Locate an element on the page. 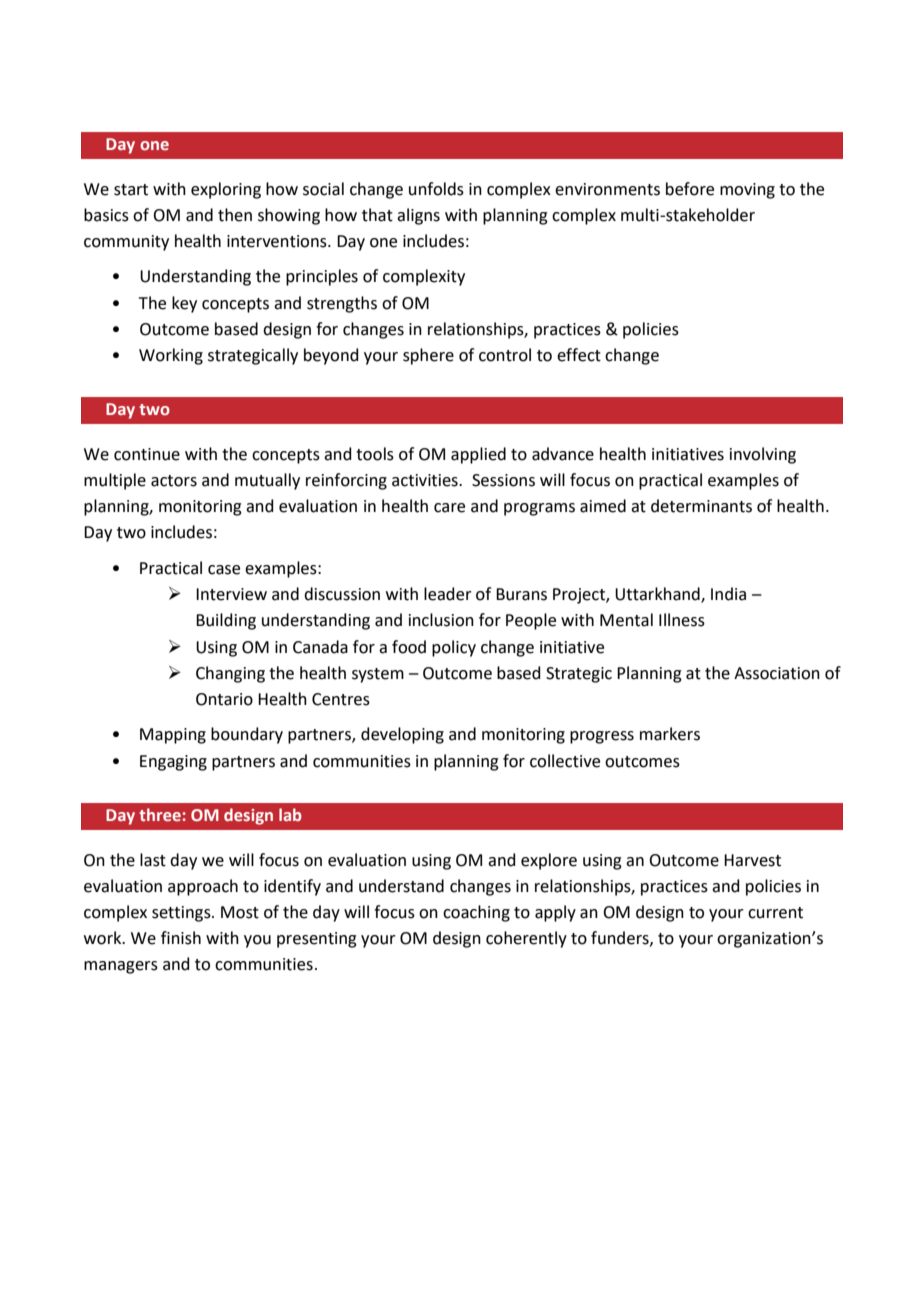 This document has width=924, height=1308. finish is located at coordinates (181, 938).
